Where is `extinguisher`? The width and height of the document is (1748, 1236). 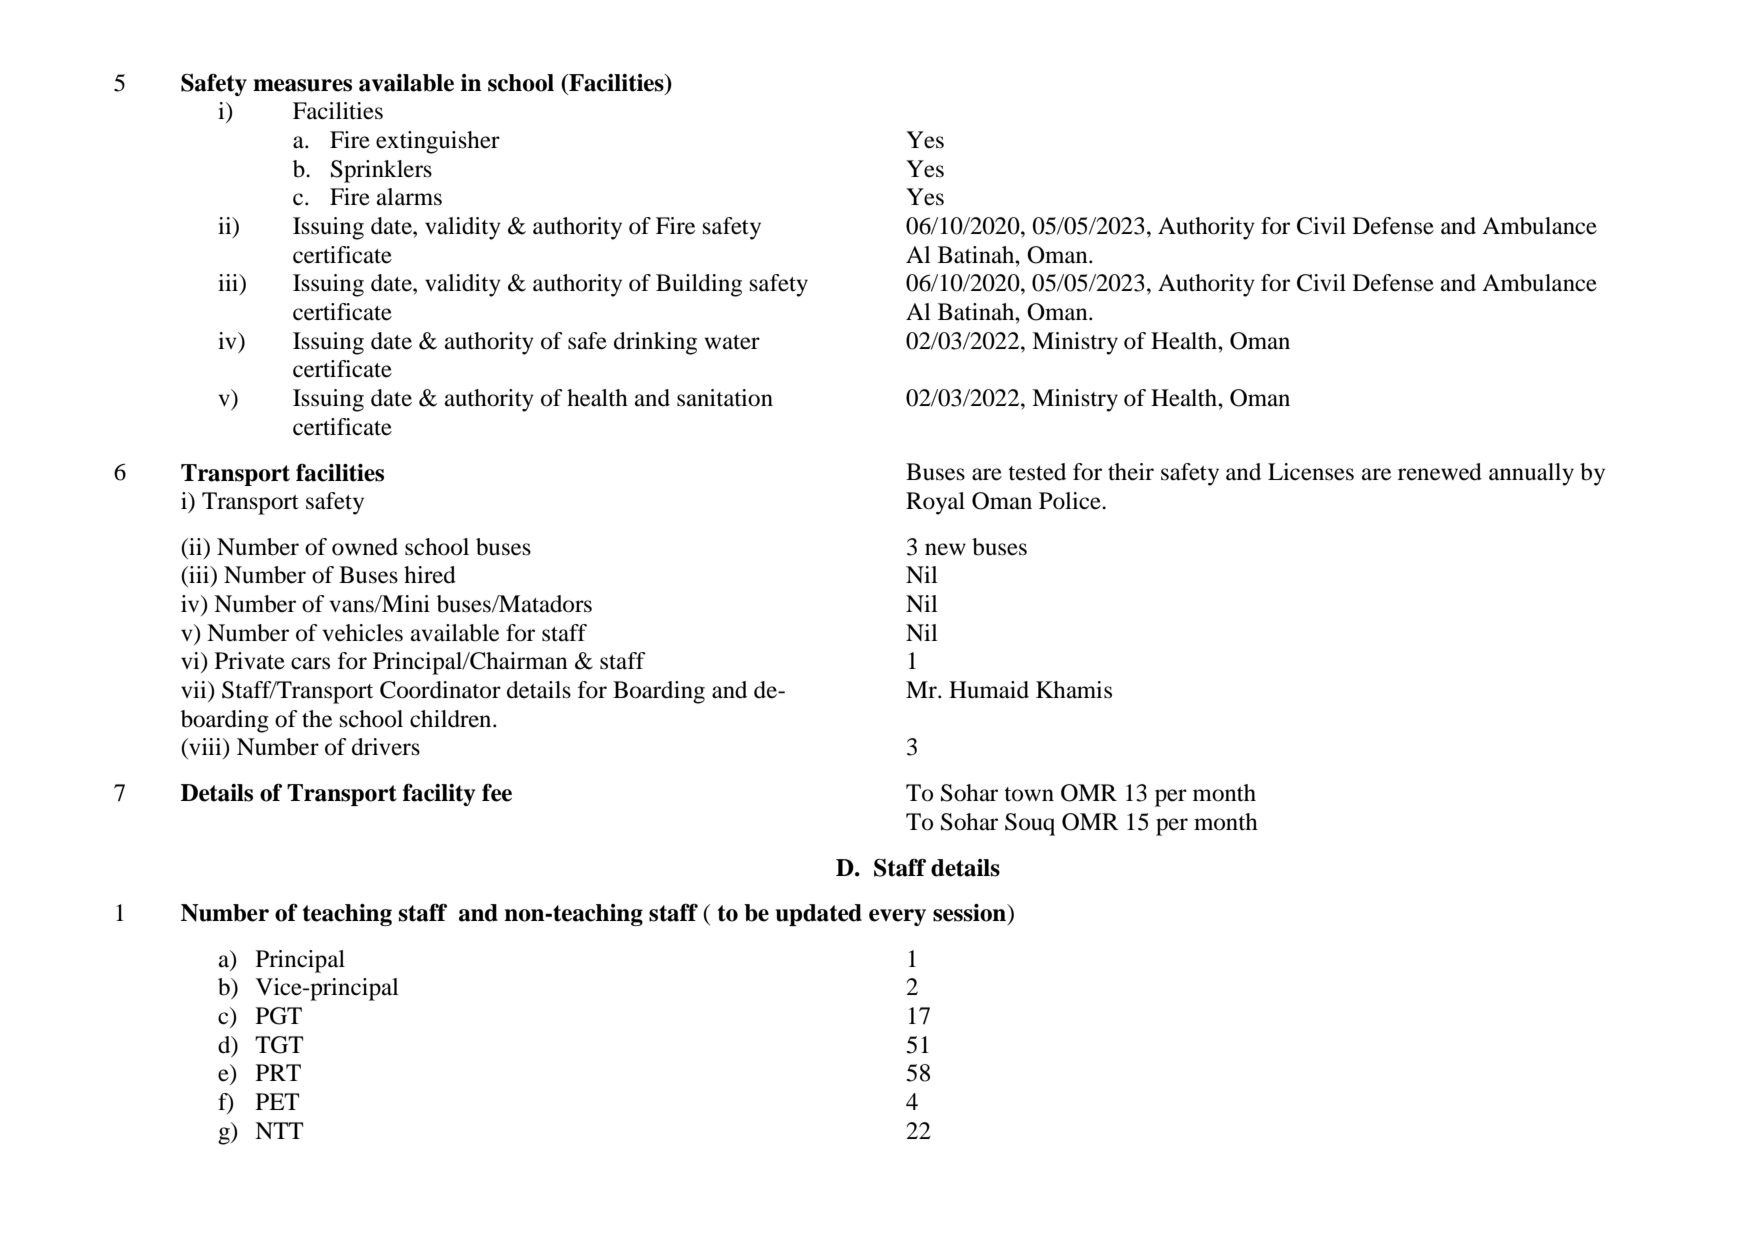
extinguisher is located at coordinates (438, 142).
